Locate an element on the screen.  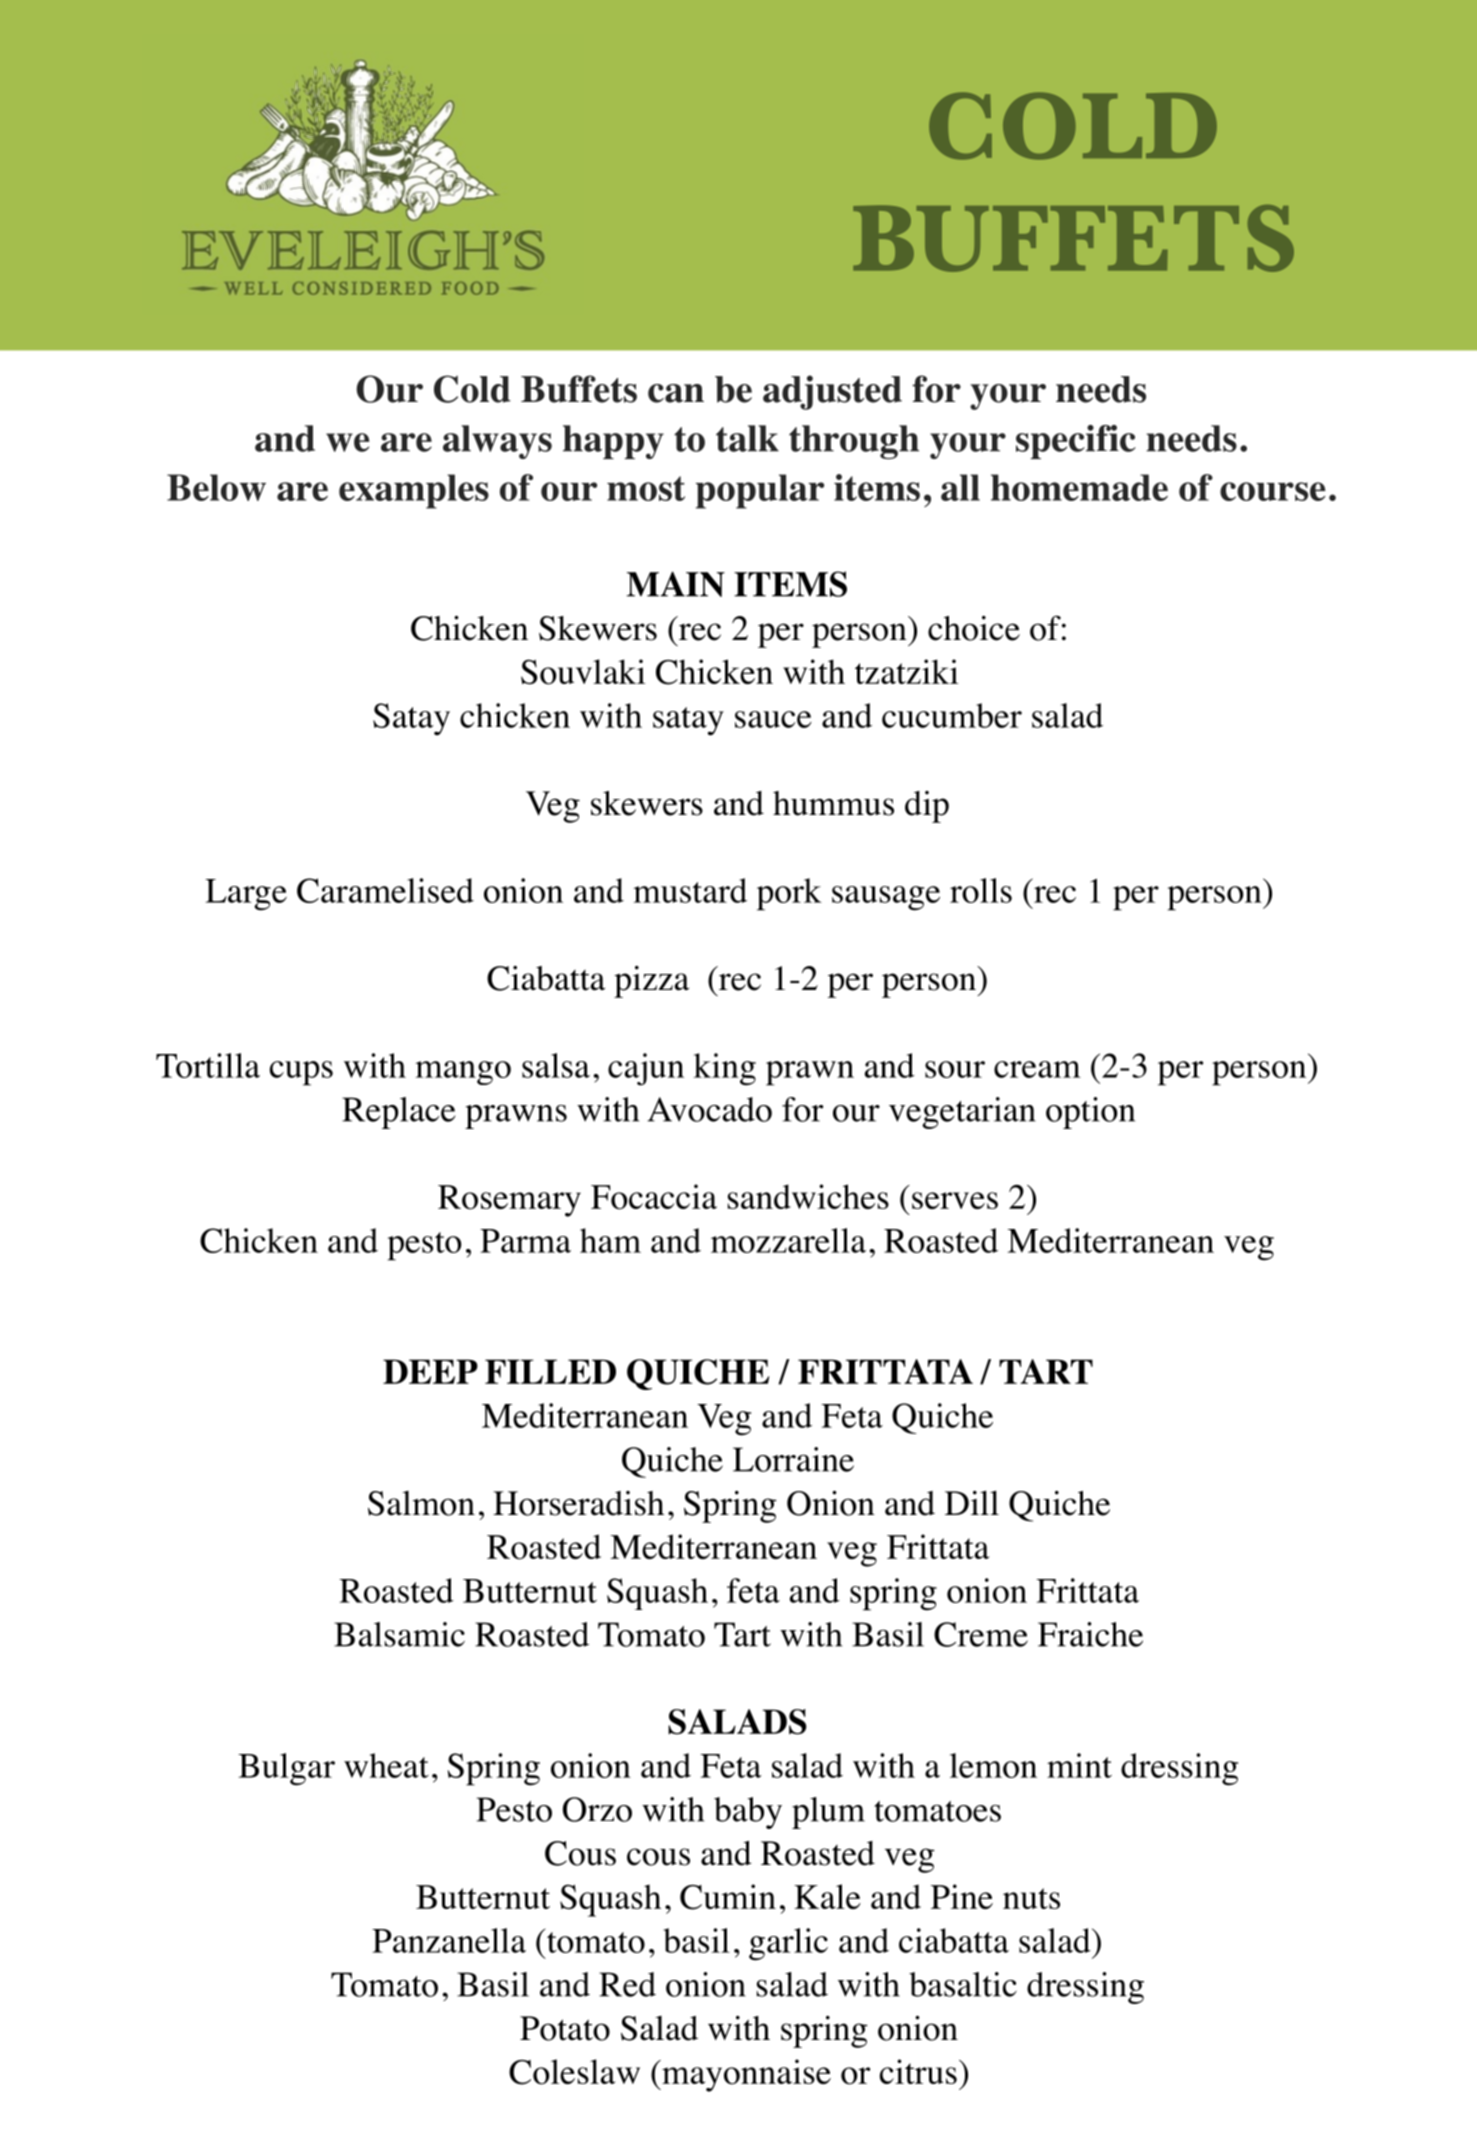
talk is located at coordinates (747, 438).
